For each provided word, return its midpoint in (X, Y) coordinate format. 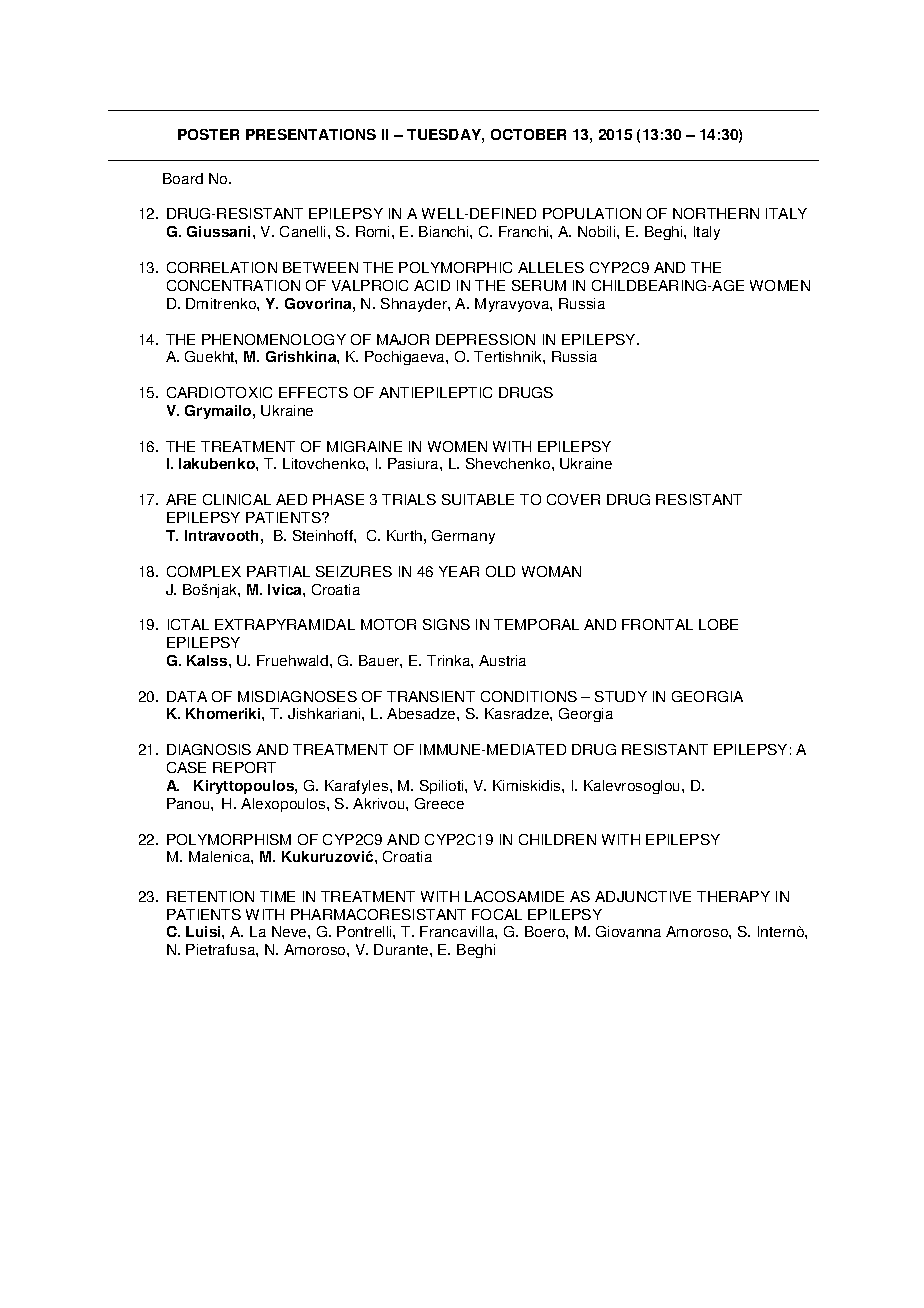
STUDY (621, 696)
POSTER (208, 134)
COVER (573, 499)
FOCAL (497, 914)
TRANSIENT (431, 696)
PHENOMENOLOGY (274, 339)
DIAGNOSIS (209, 749)
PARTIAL (278, 571)
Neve (290, 931)
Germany (463, 537)
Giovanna (628, 931)
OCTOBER (528, 134)
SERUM (539, 285)
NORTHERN (716, 213)
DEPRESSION (485, 339)
